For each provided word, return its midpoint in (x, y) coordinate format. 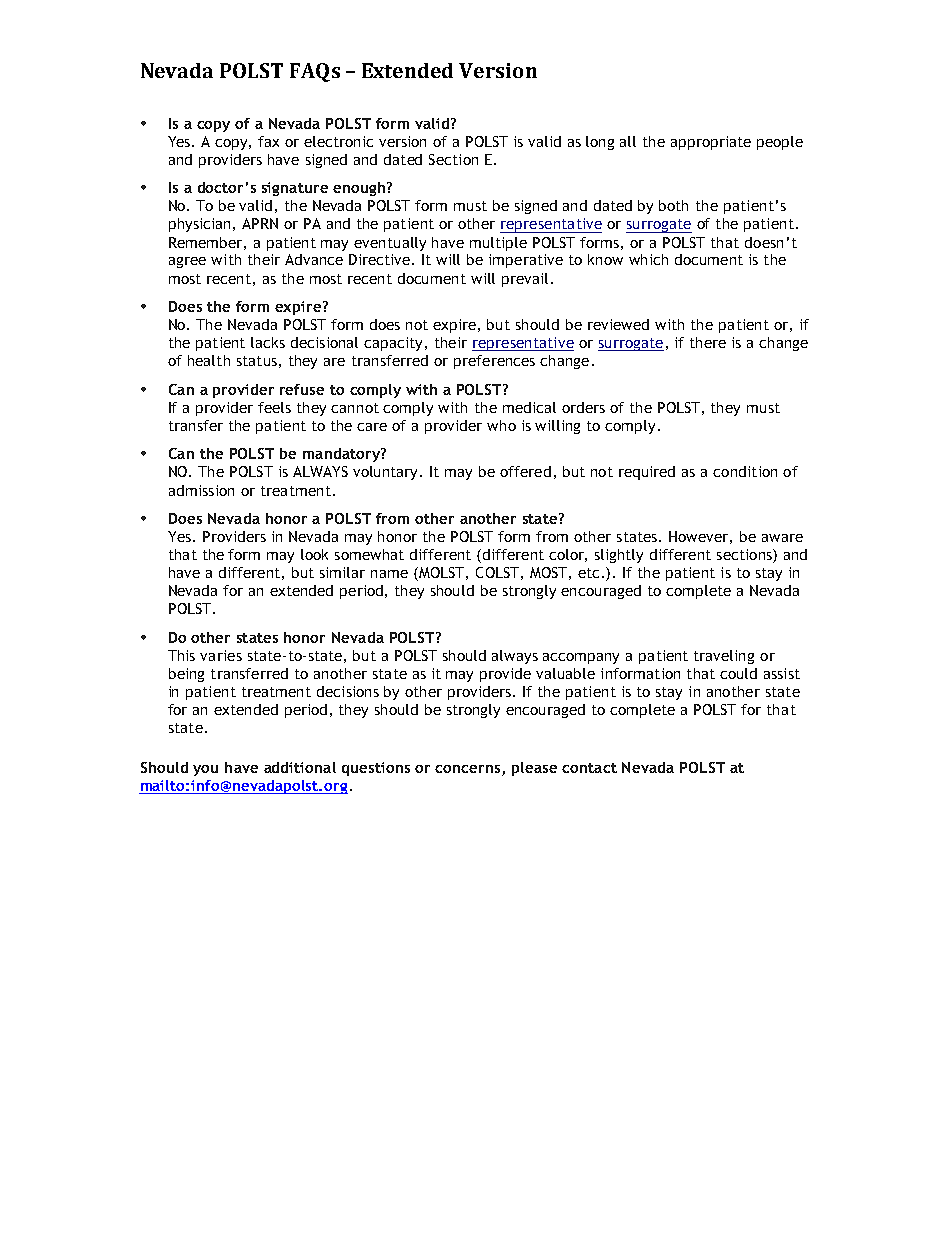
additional (300, 767)
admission (201, 490)
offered (525, 471)
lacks (268, 342)
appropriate (711, 143)
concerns (467, 769)
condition (745, 471)
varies (221, 655)
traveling (724, 657)
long (600, 143)
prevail (525, 280)
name (389, 574)
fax (268, 141)
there (708, 342)
